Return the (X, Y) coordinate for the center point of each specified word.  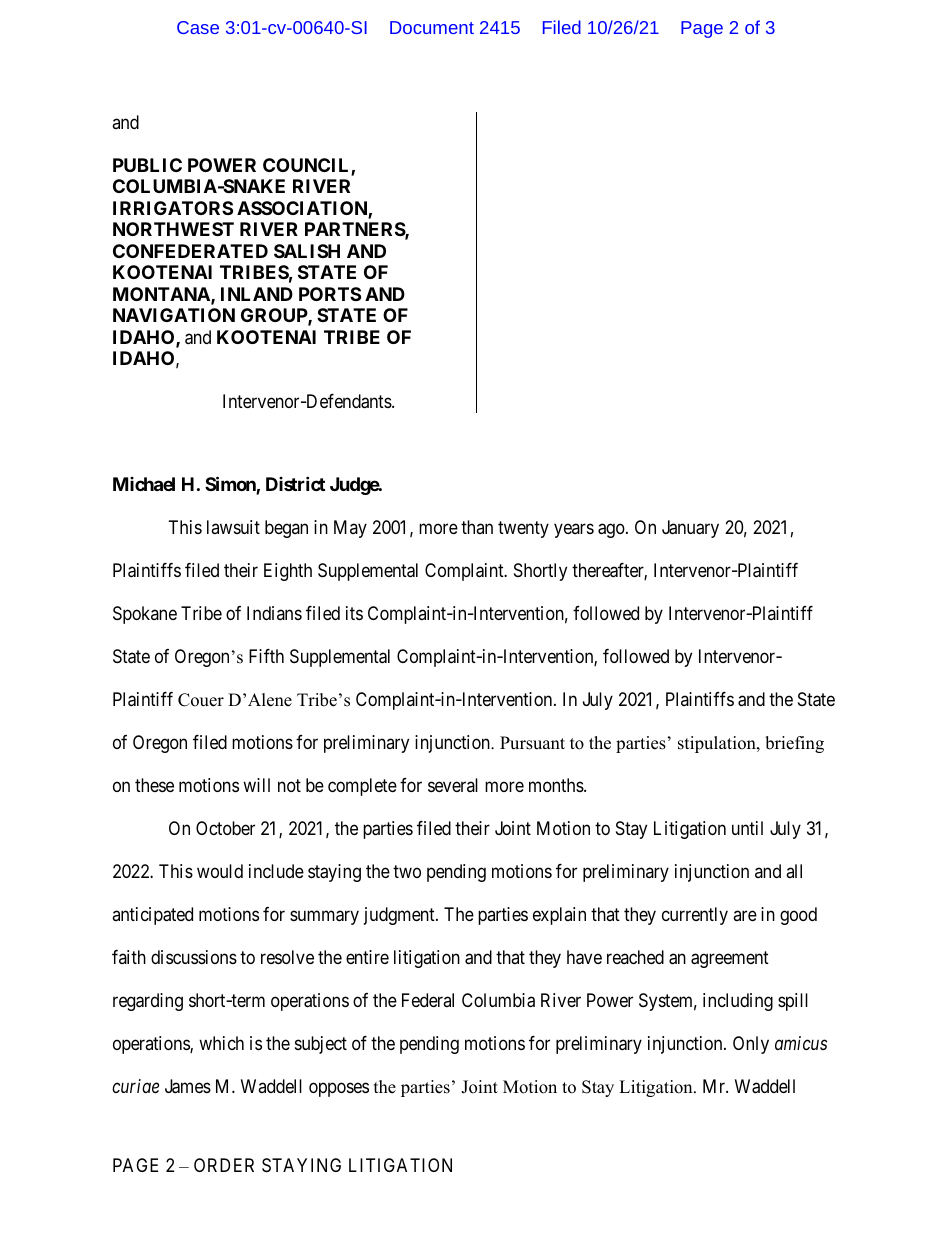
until (747, 828)
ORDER (224, 1165)
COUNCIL (307, 166)
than (477, 527)
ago (612, 531)
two (407, 871)
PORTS (330, 294)
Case (198, 27)
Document (432, 27)
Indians (274, 613)
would (220, 871)
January (690, 529)
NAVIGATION (174, 315)
